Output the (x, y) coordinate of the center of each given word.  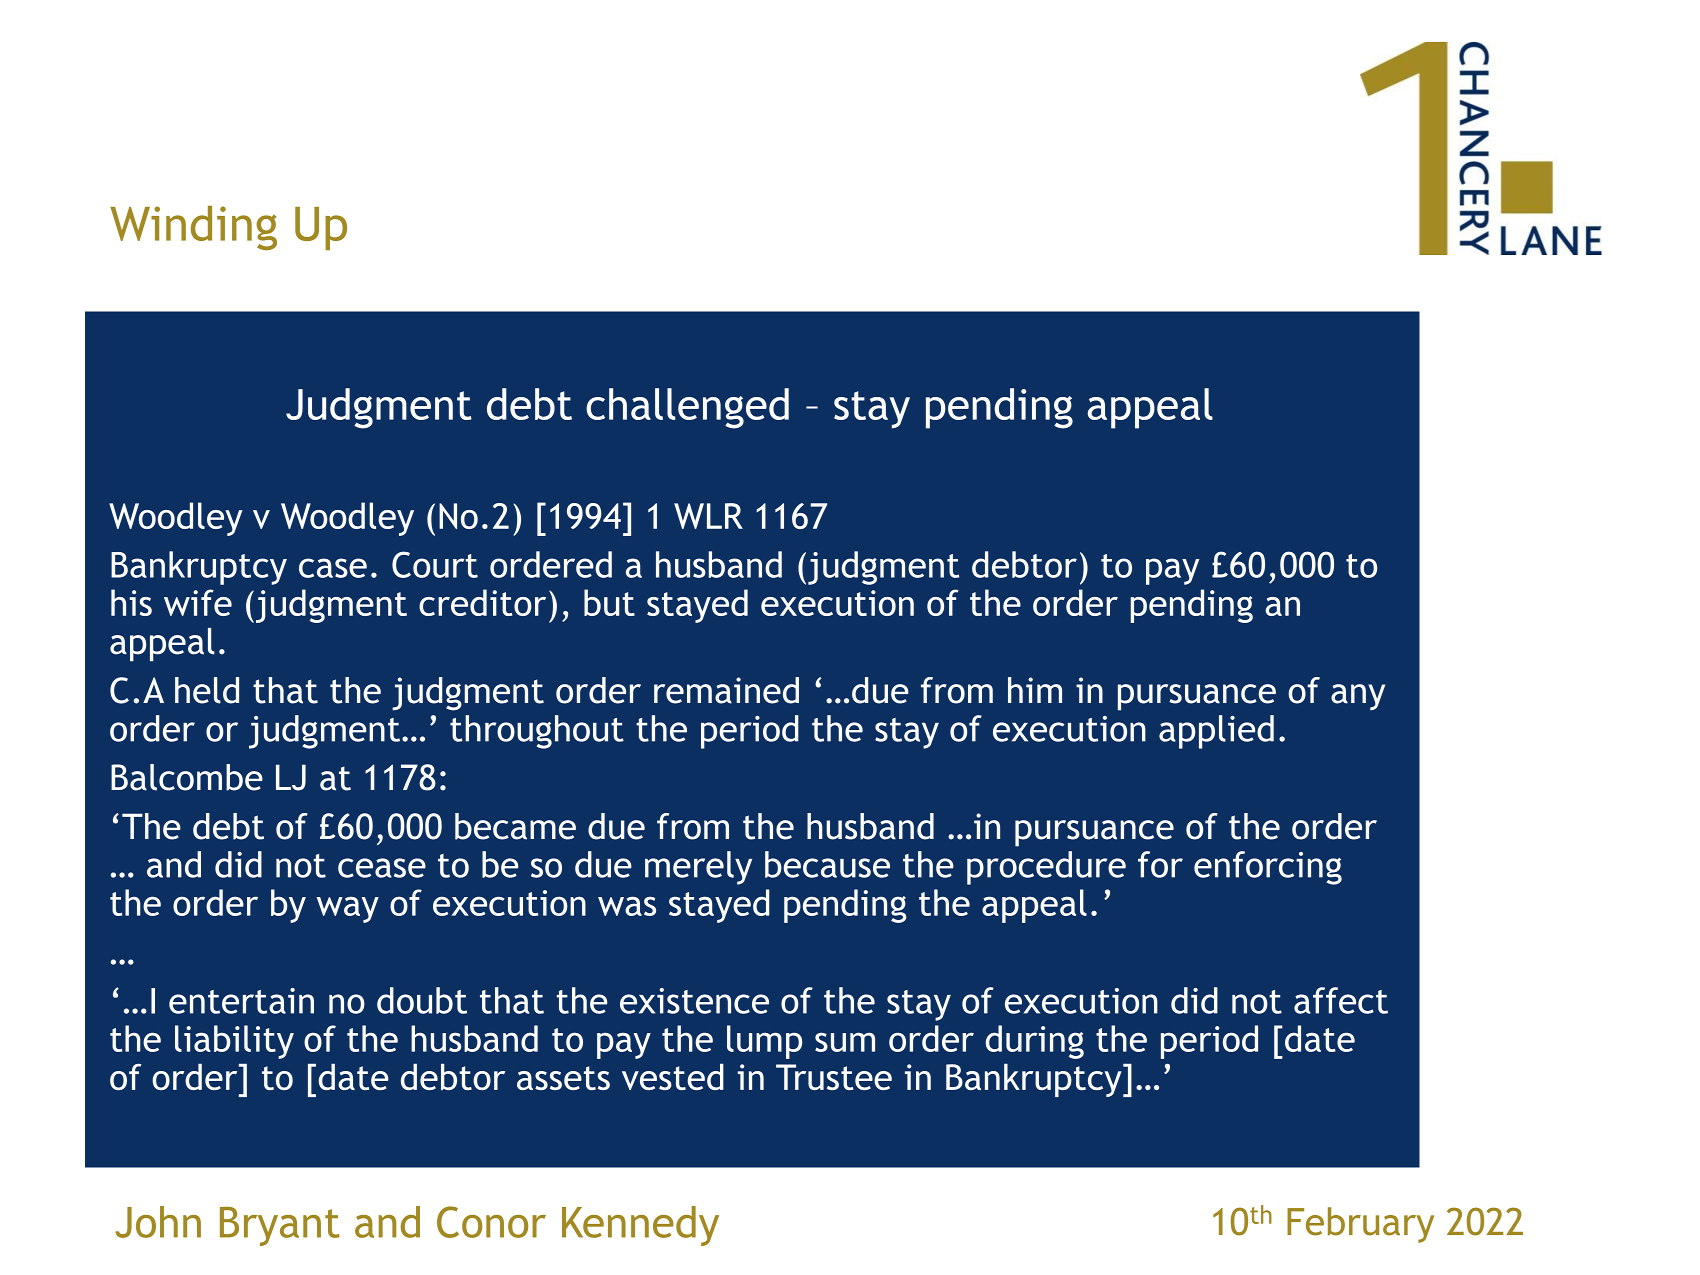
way (348, 909)
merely (698, 868)
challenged (687, 408)
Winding (193, 228)
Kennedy (640, 1226)
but (609, 602)
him (1035, 690)
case (333, 568)
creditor (482, 602)
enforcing (1268, 868)
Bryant (280, 1226)
